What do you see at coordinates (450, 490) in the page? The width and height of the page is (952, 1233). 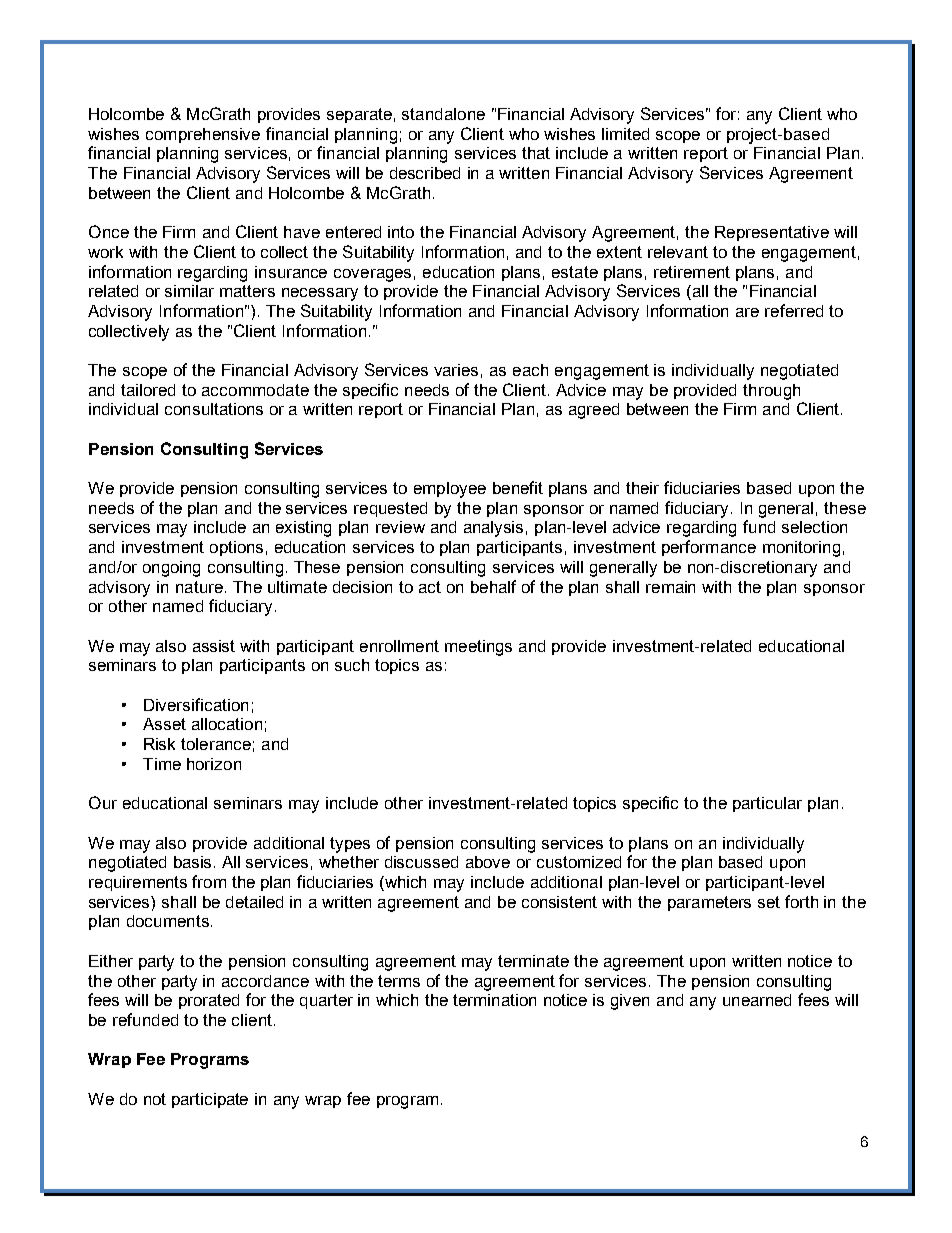 I see `employee` at bounding box center [450, 490].
